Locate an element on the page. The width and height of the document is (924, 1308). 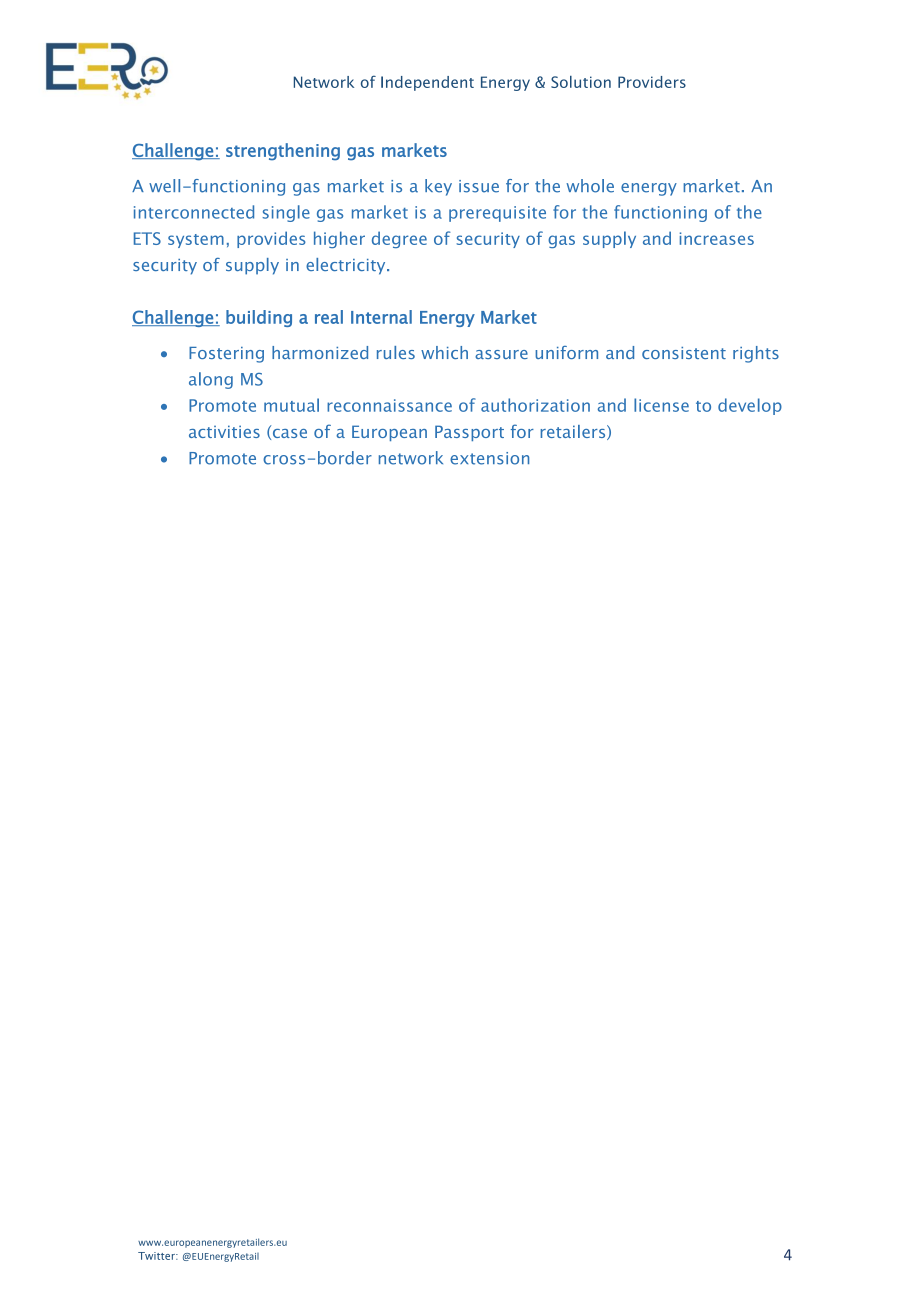
activities is located at coordinates (224, 431).
